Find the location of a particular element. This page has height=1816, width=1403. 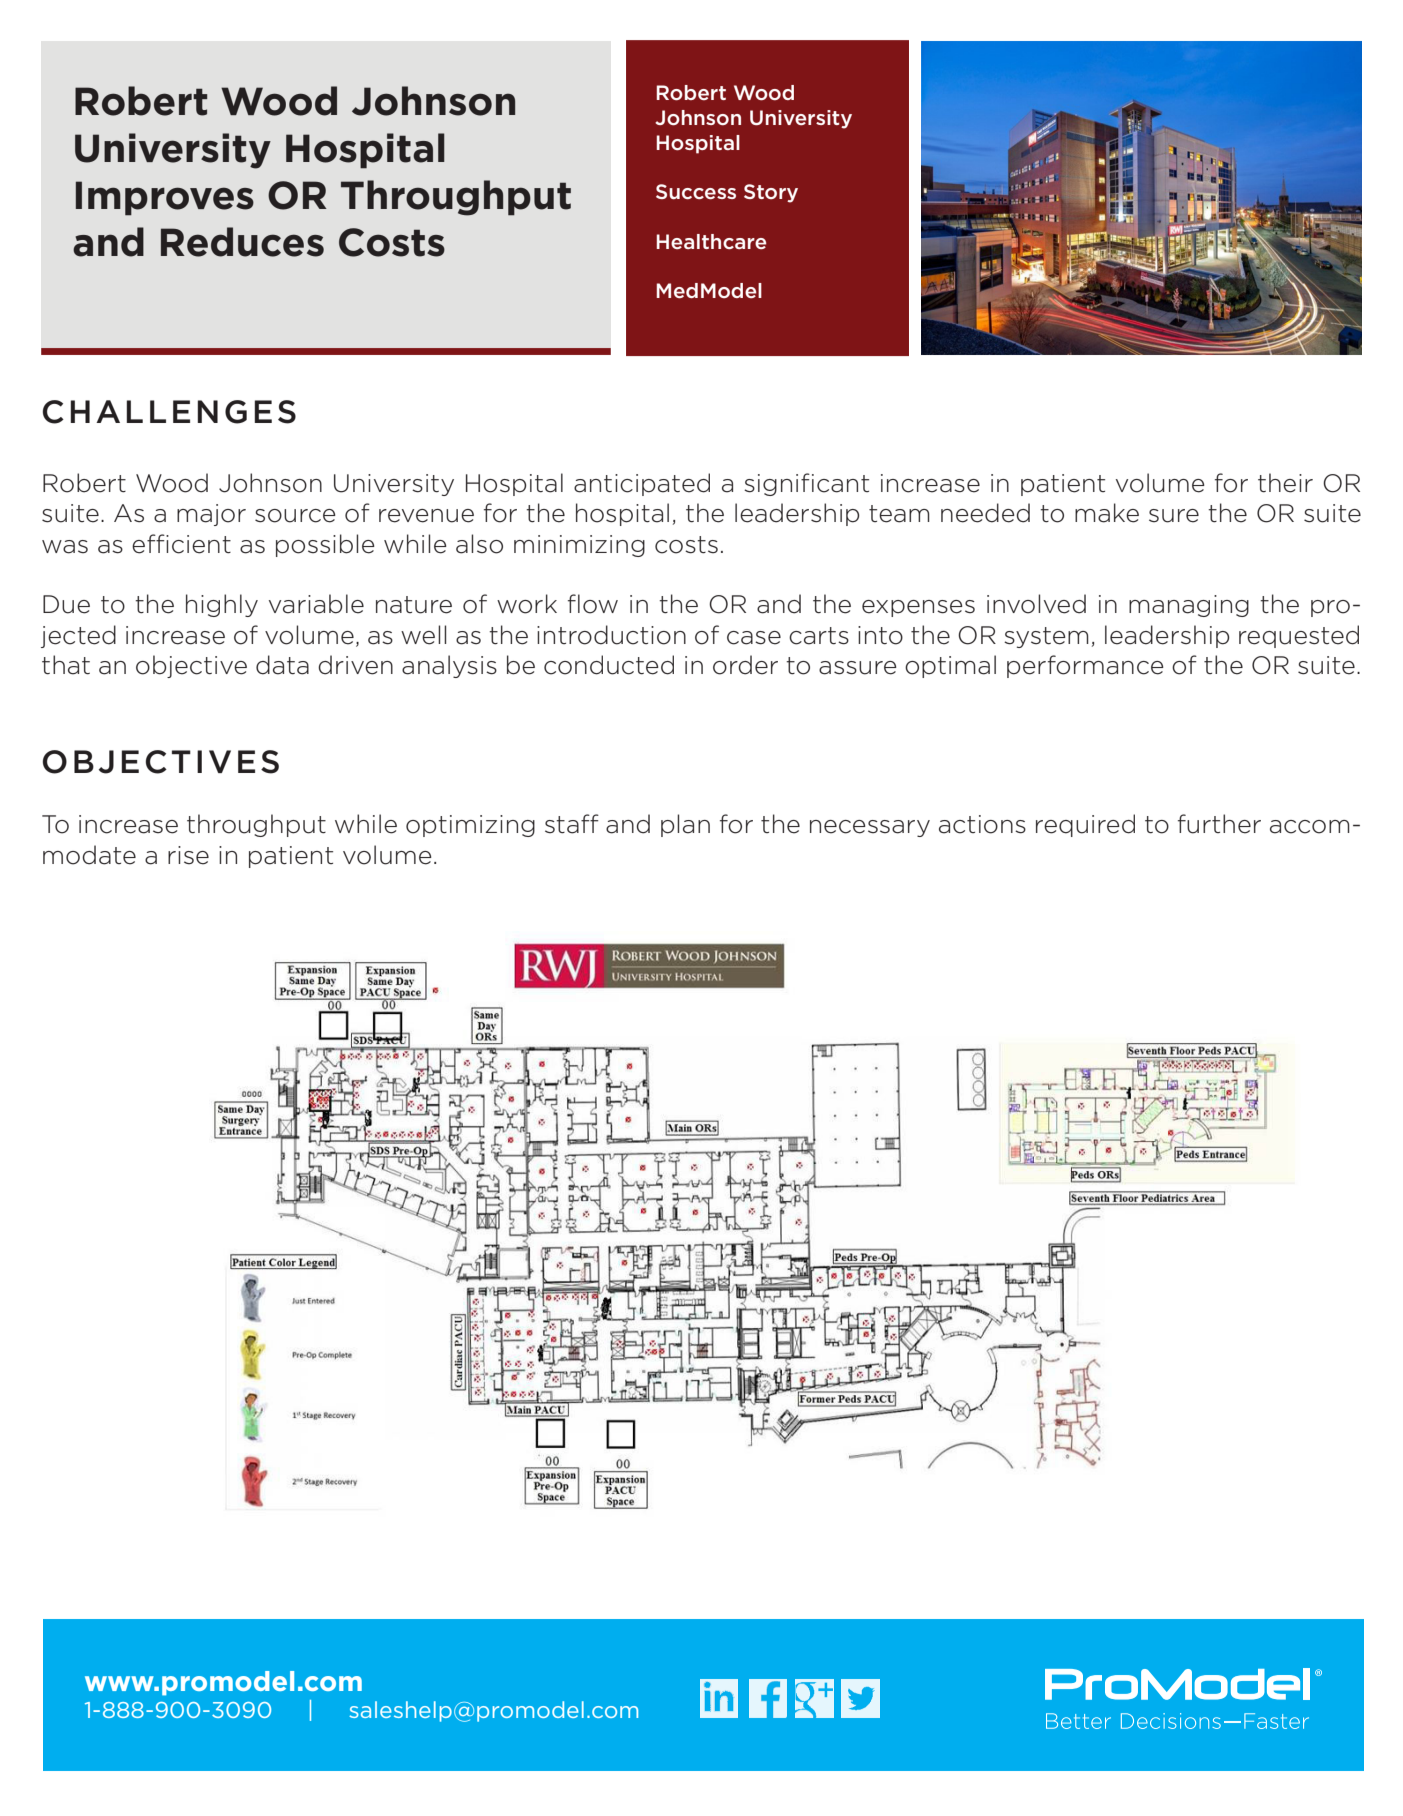

plan is located at coordinates (685, 825).
